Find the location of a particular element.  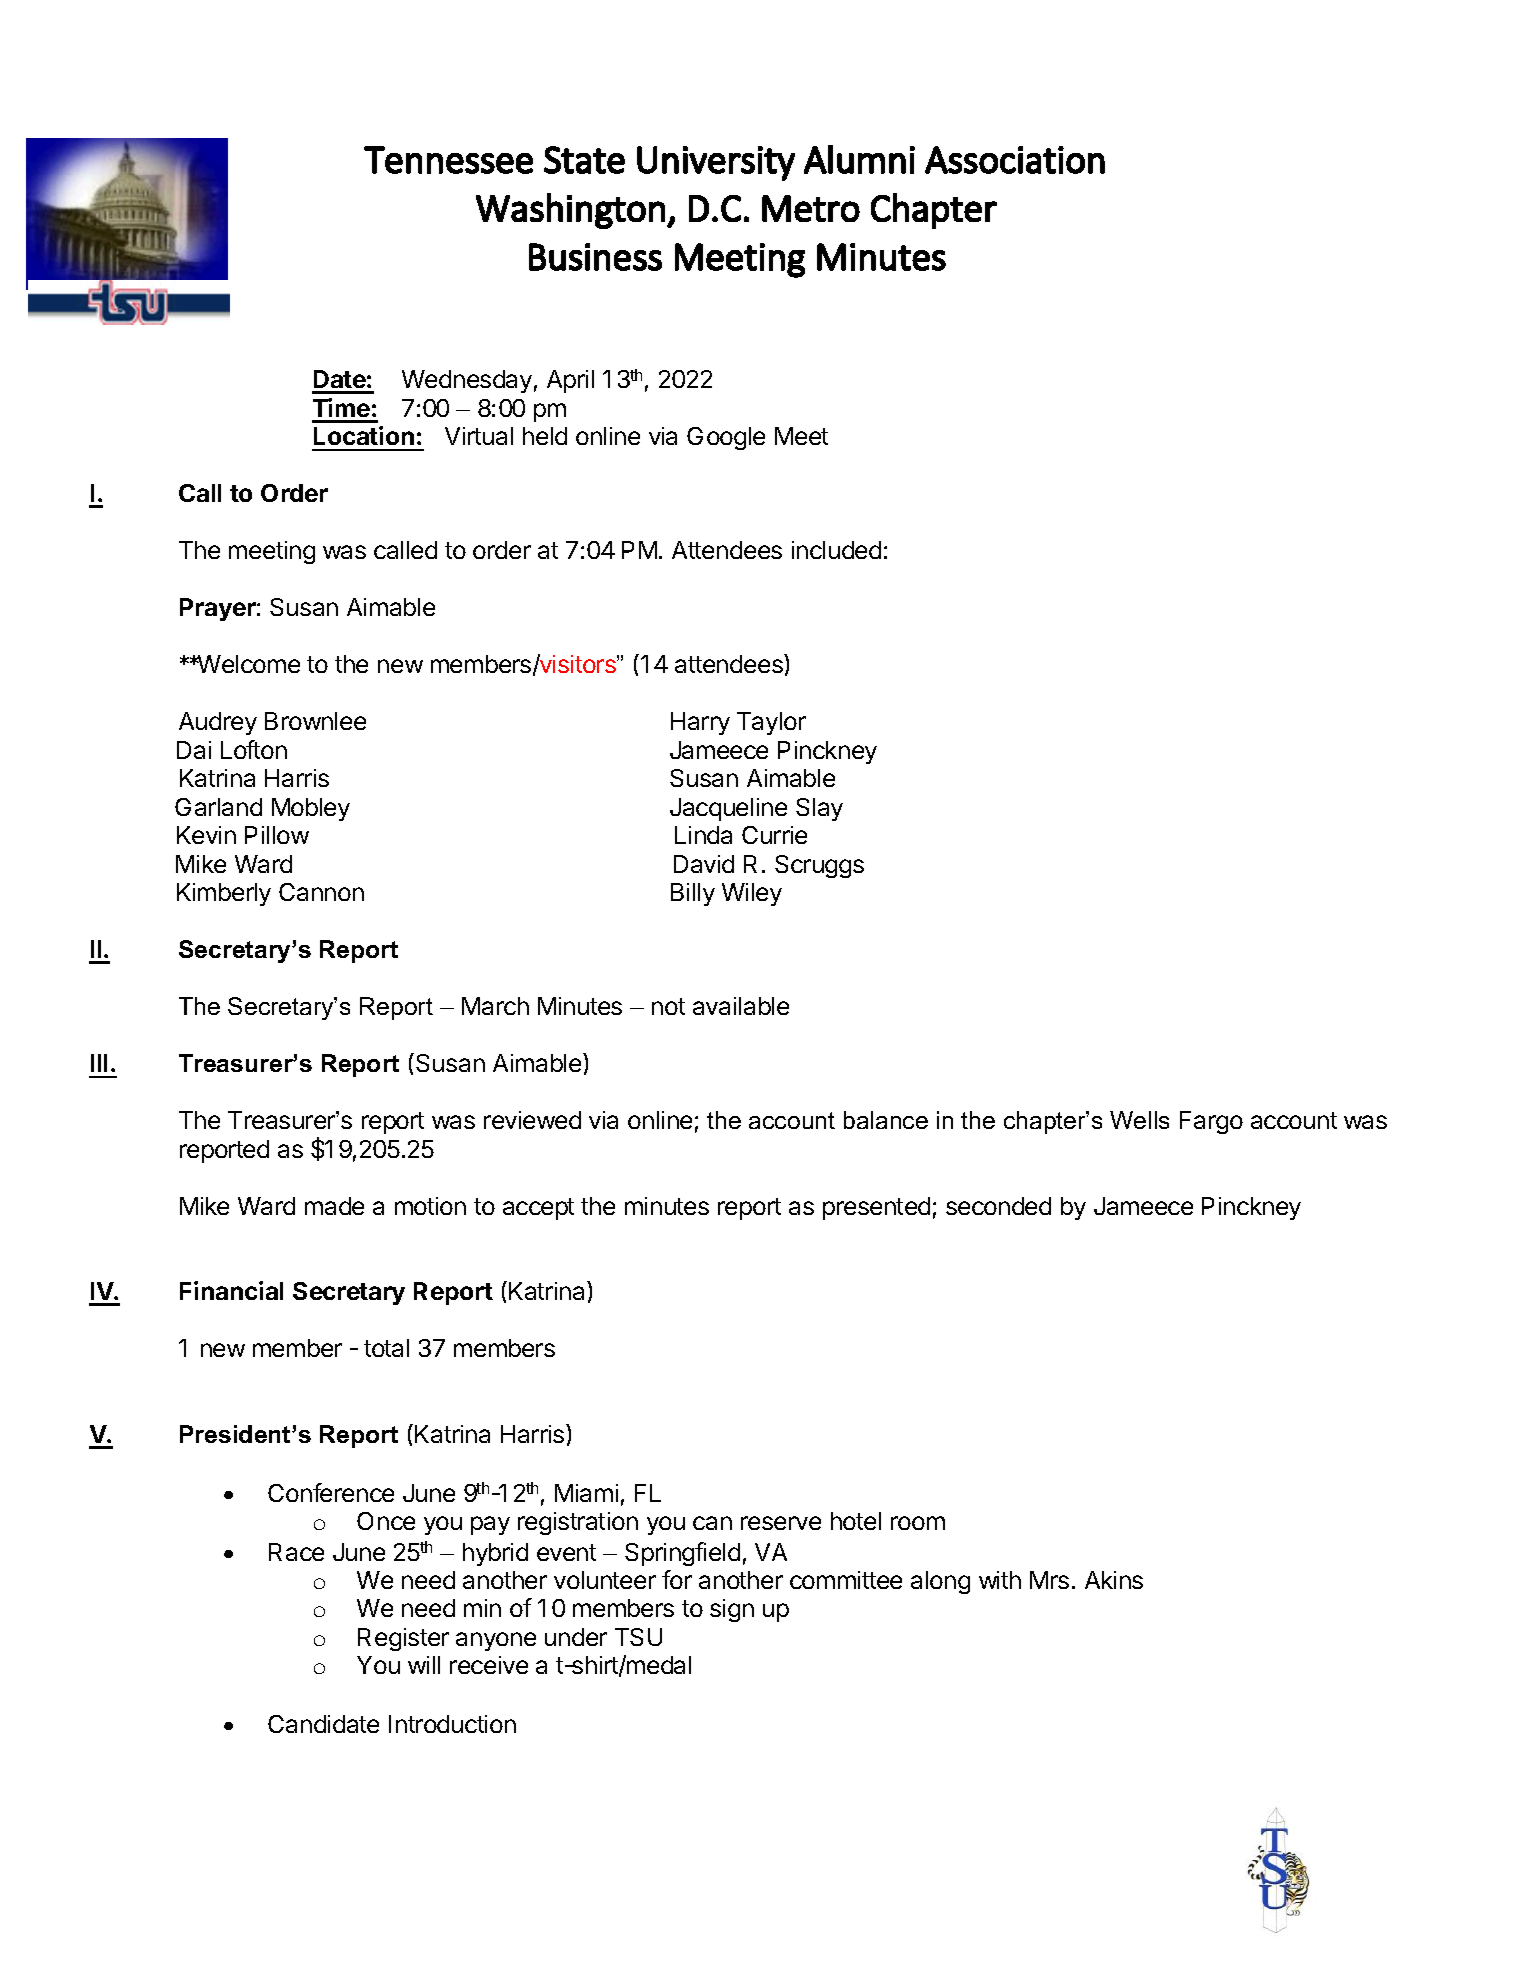

Tennessee is located at coordinates (448, 160).
